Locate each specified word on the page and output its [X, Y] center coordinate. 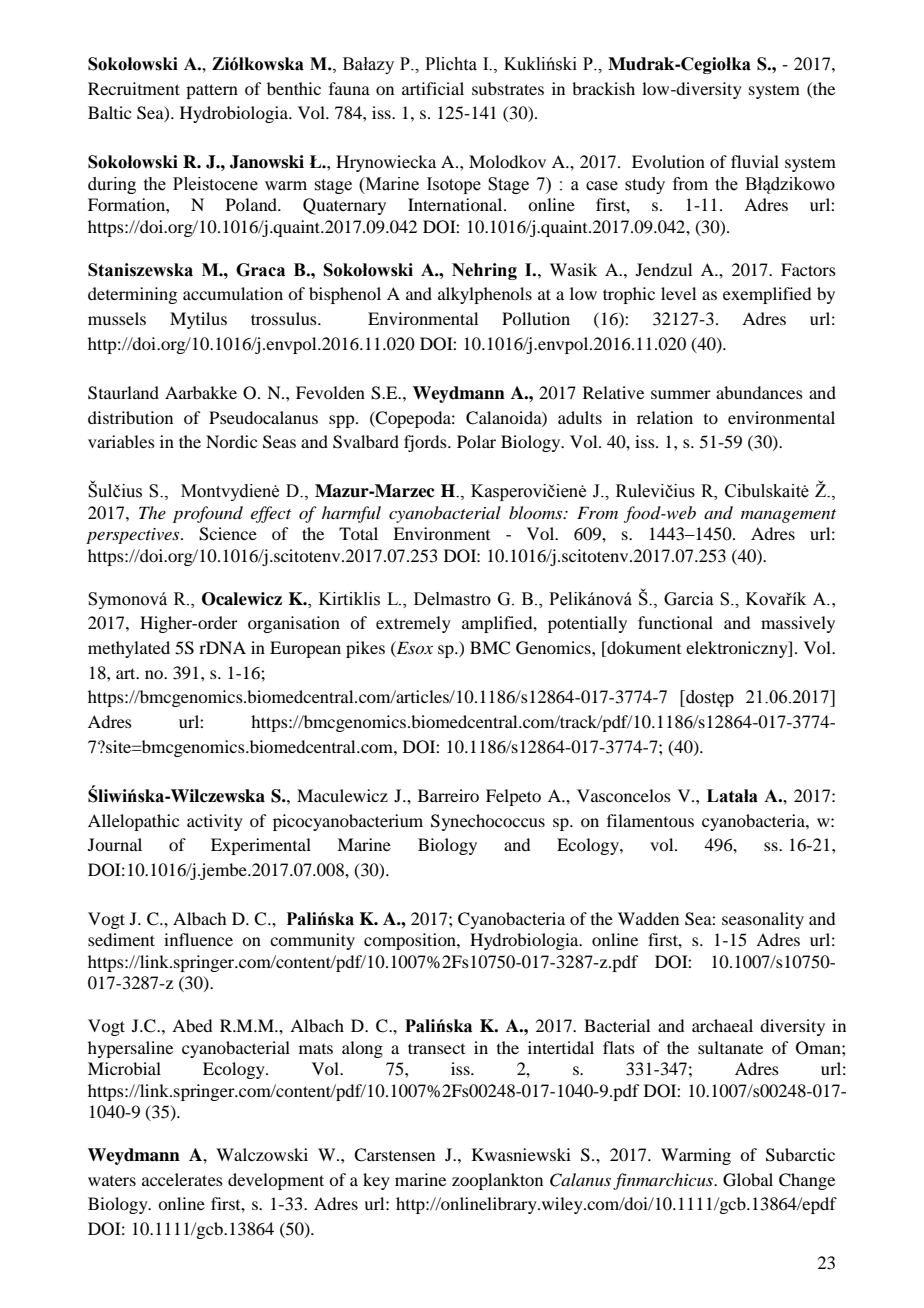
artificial [433, 88]
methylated [129, 649]
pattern [212, 91]
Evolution [668, 161]
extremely [413, 624]
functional [675, 622]
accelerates [182, 1179]
